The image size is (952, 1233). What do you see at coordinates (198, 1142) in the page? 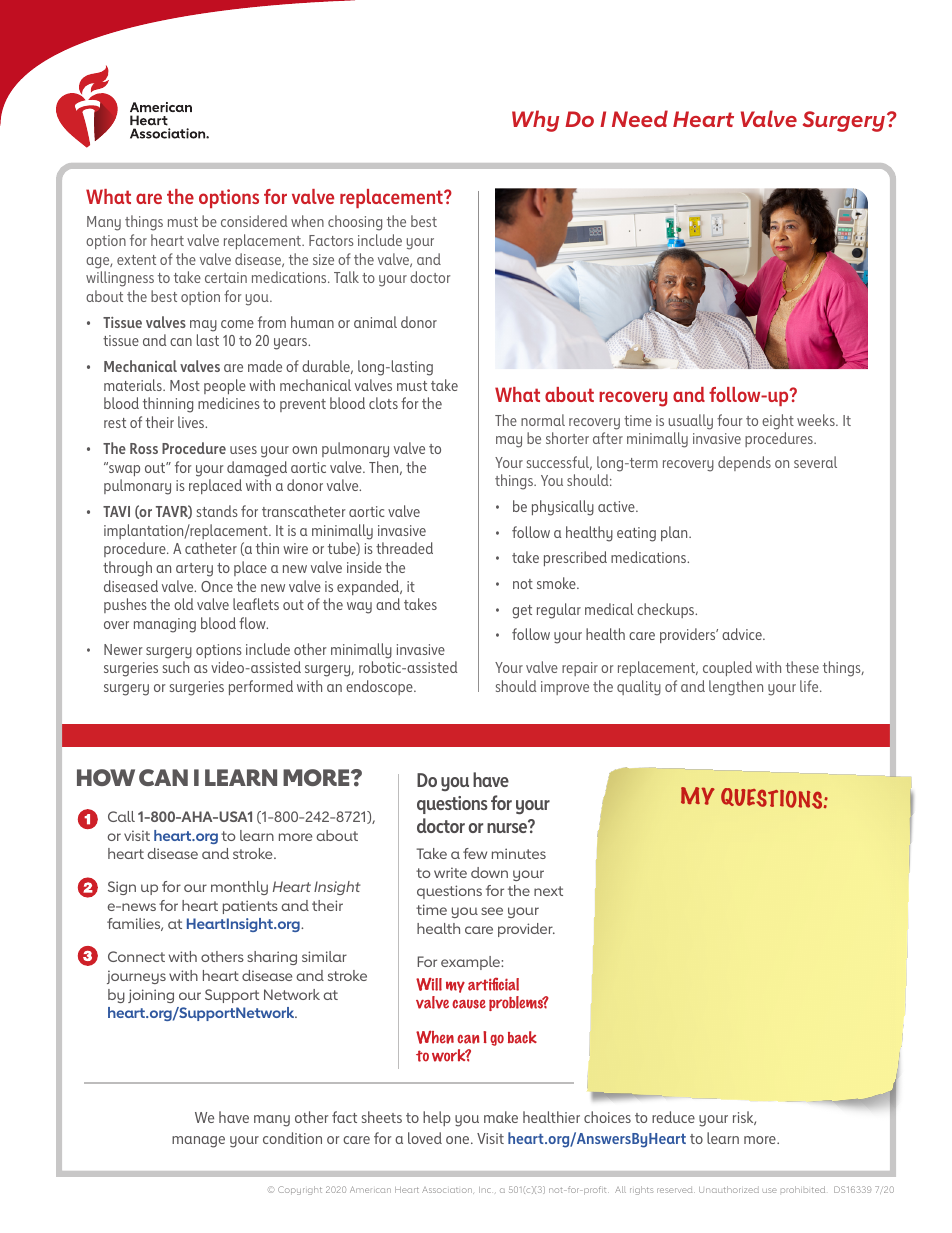
I see `manage` at bounding box center [198, 1142].
